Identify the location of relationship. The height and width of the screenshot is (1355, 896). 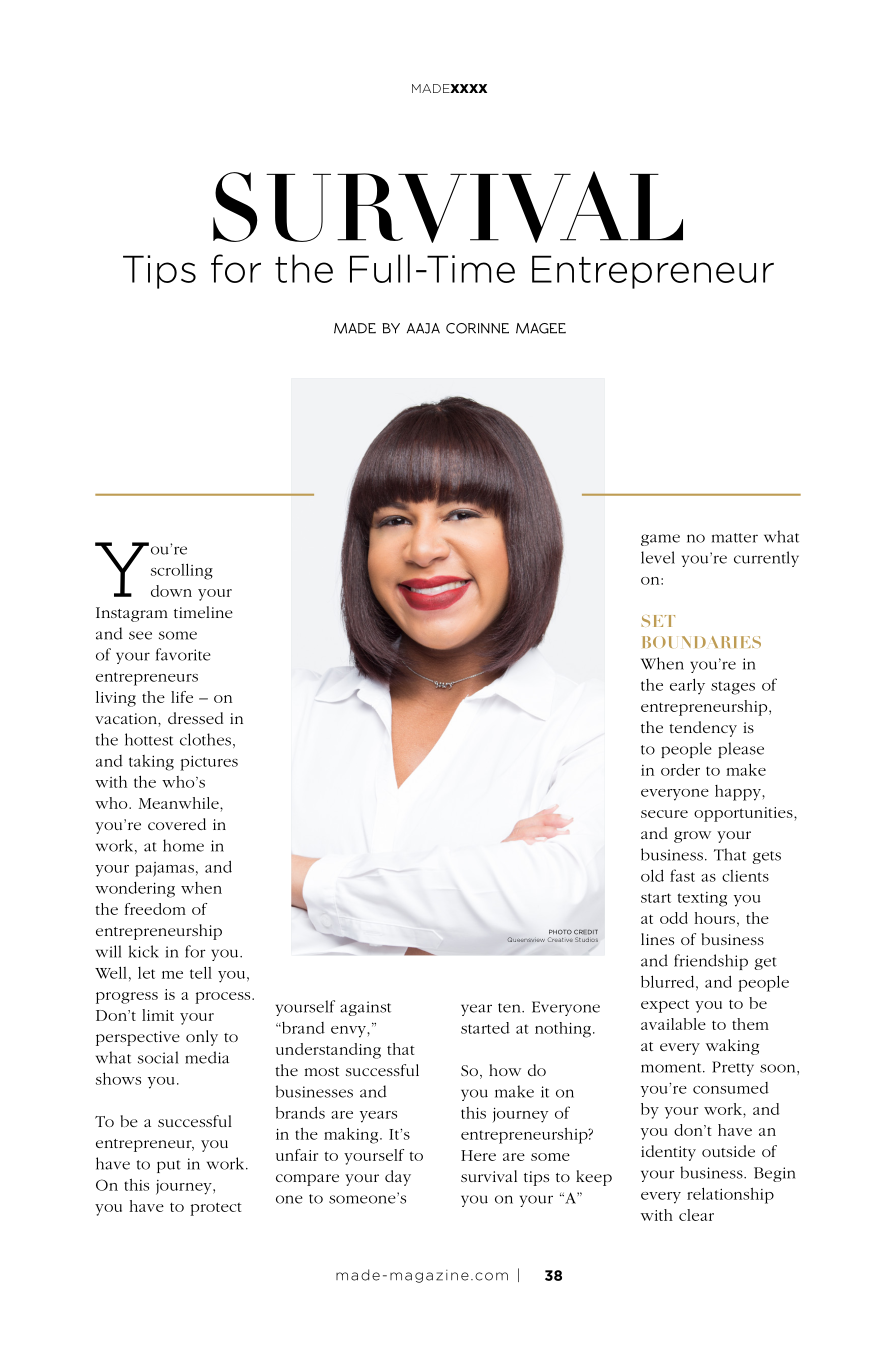
(730, 1195).
